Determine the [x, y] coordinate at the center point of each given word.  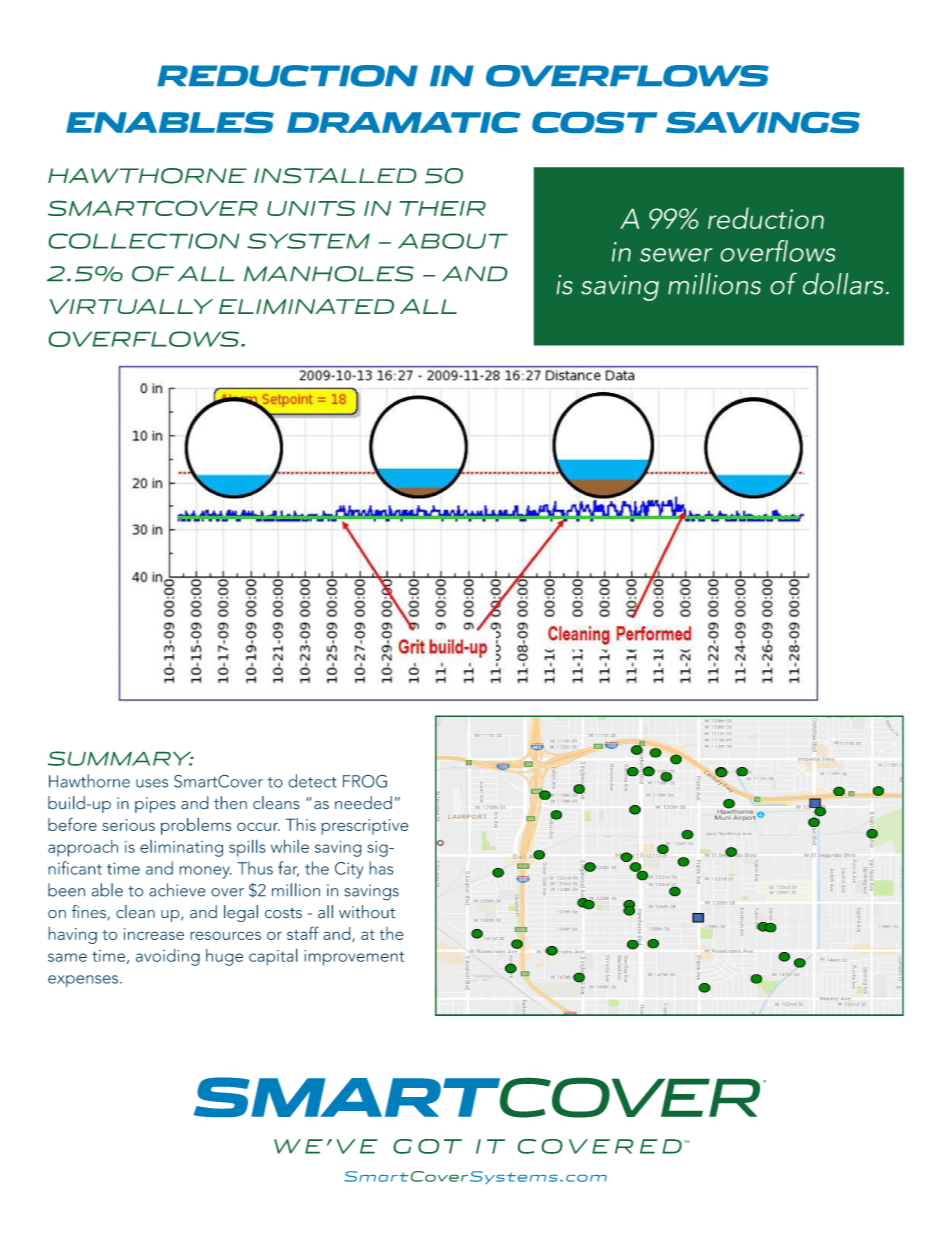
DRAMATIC [404, 122]
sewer [676, 255]
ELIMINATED [306, 306]
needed [363, 803]
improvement [354, 958]
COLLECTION [144, 241]
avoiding [168, 957]
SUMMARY [121, 758]
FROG [365, 781]
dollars [843, 284]
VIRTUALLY [131, 306]
